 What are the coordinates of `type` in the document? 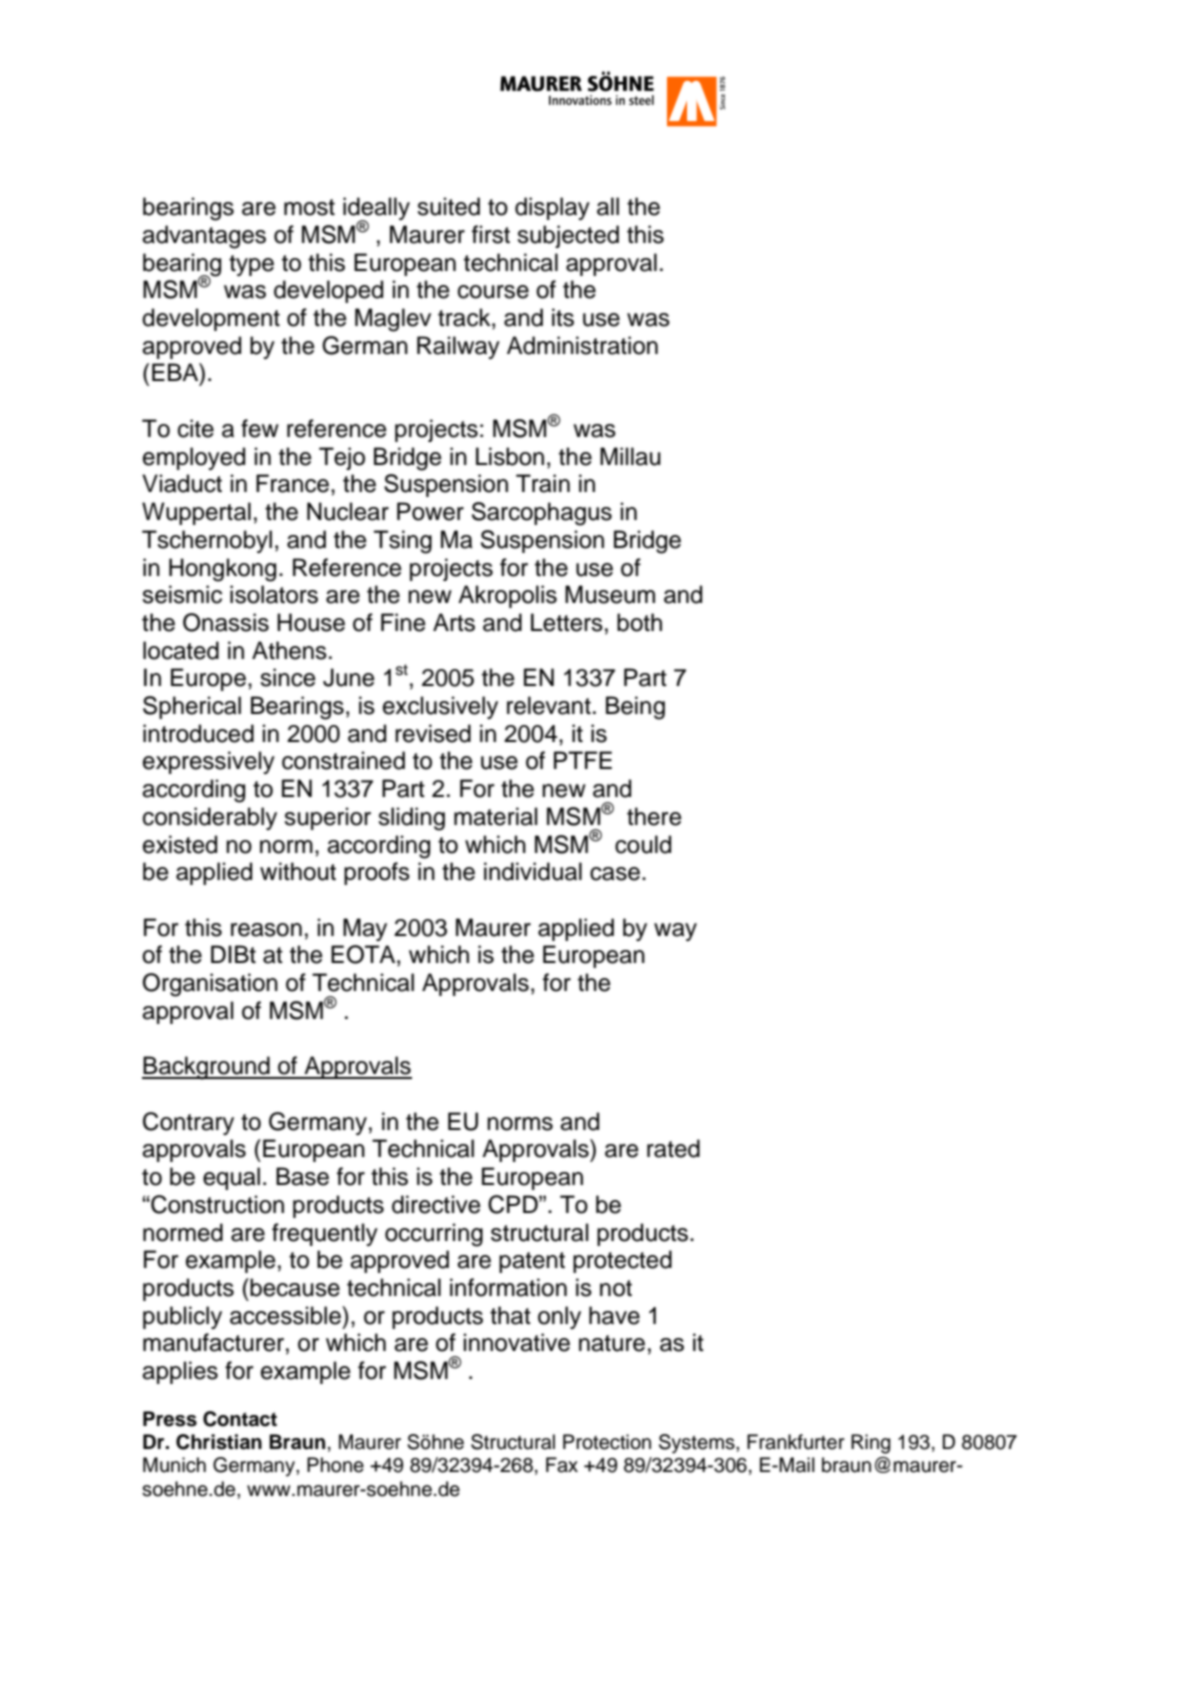 It's located at (251, 265).
